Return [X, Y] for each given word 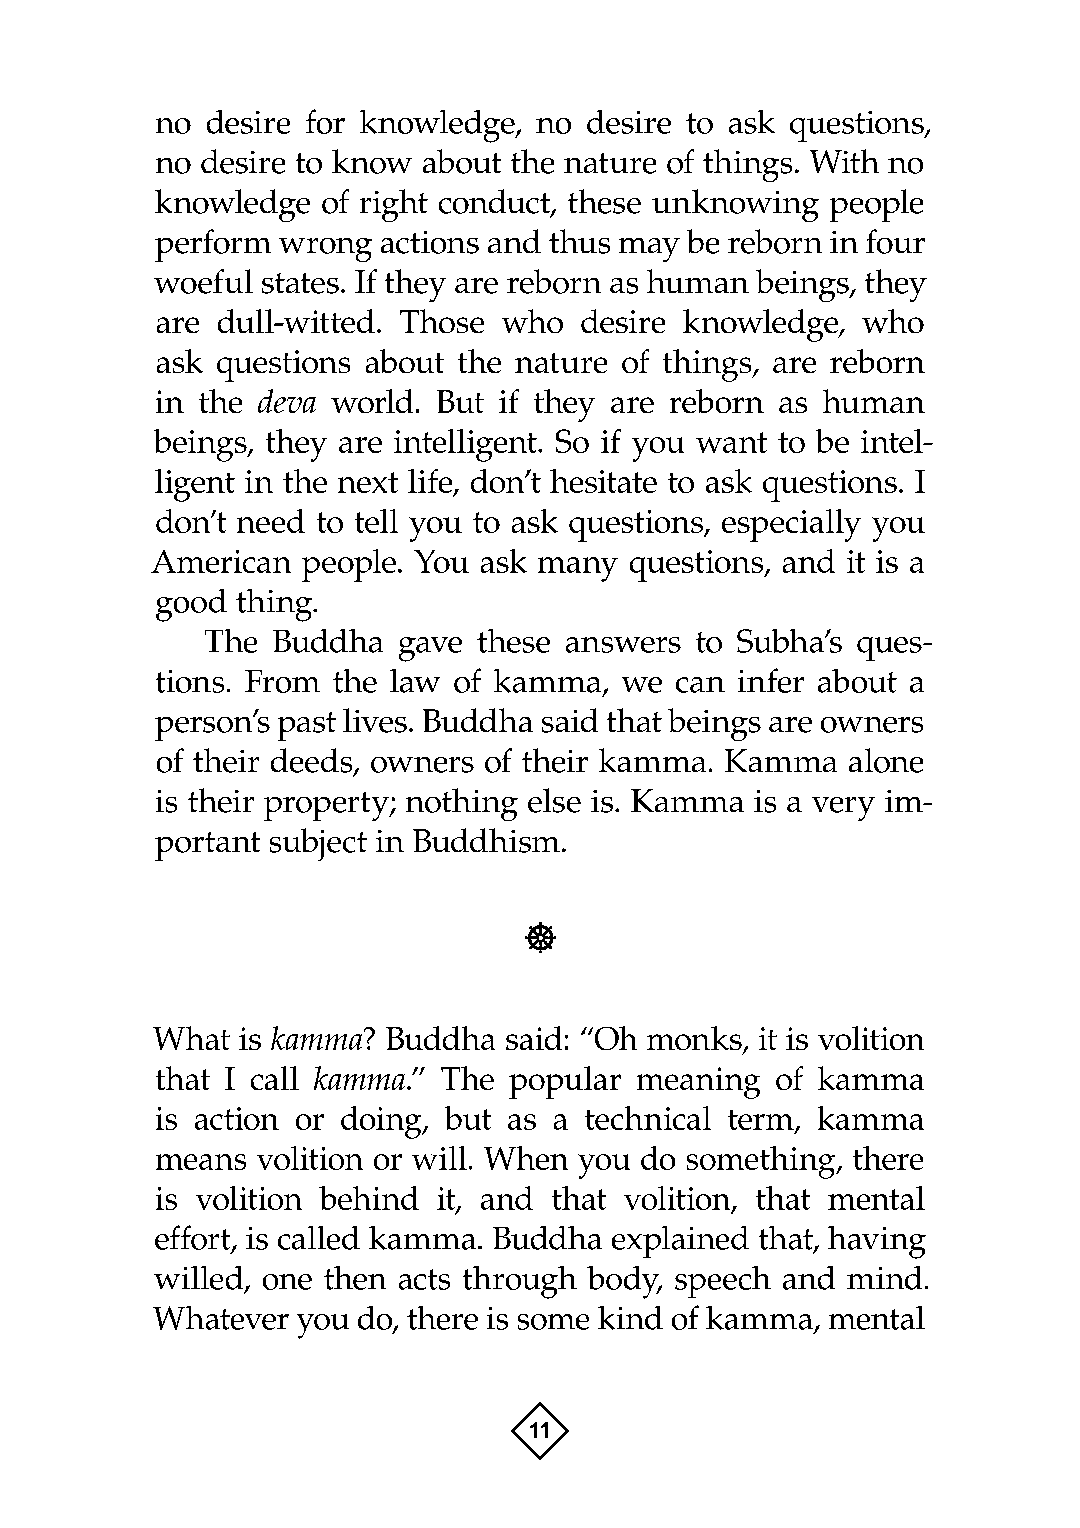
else [554, 800]
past [307, 726]
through [520, 1282]
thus [579, 241]
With [844, 161]
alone [886, 760]
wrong [325, 250]
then [355, 1278]
